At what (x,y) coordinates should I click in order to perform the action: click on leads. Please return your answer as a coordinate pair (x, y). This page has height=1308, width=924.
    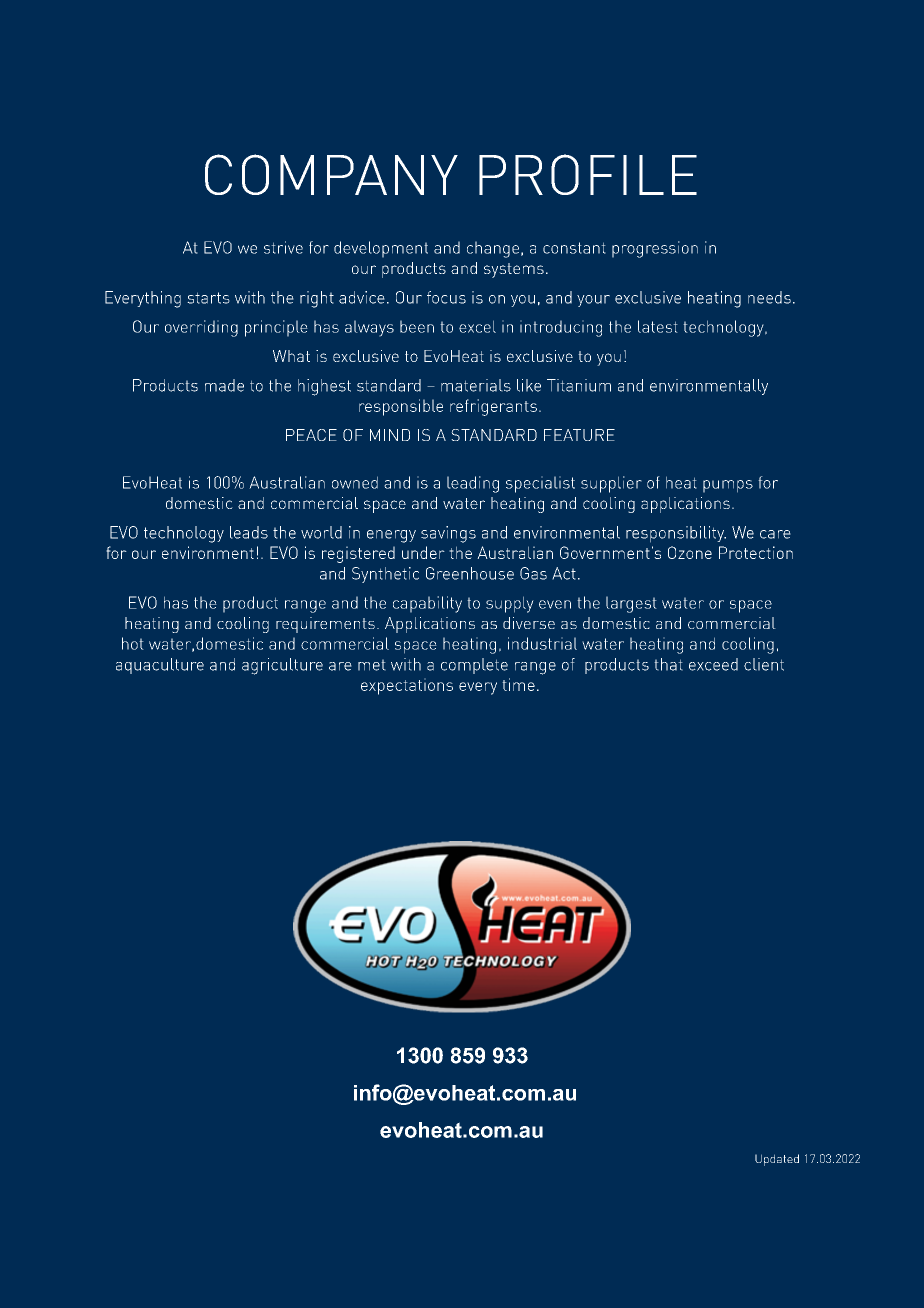
    Looking at the image, I should click on (249, 532).
